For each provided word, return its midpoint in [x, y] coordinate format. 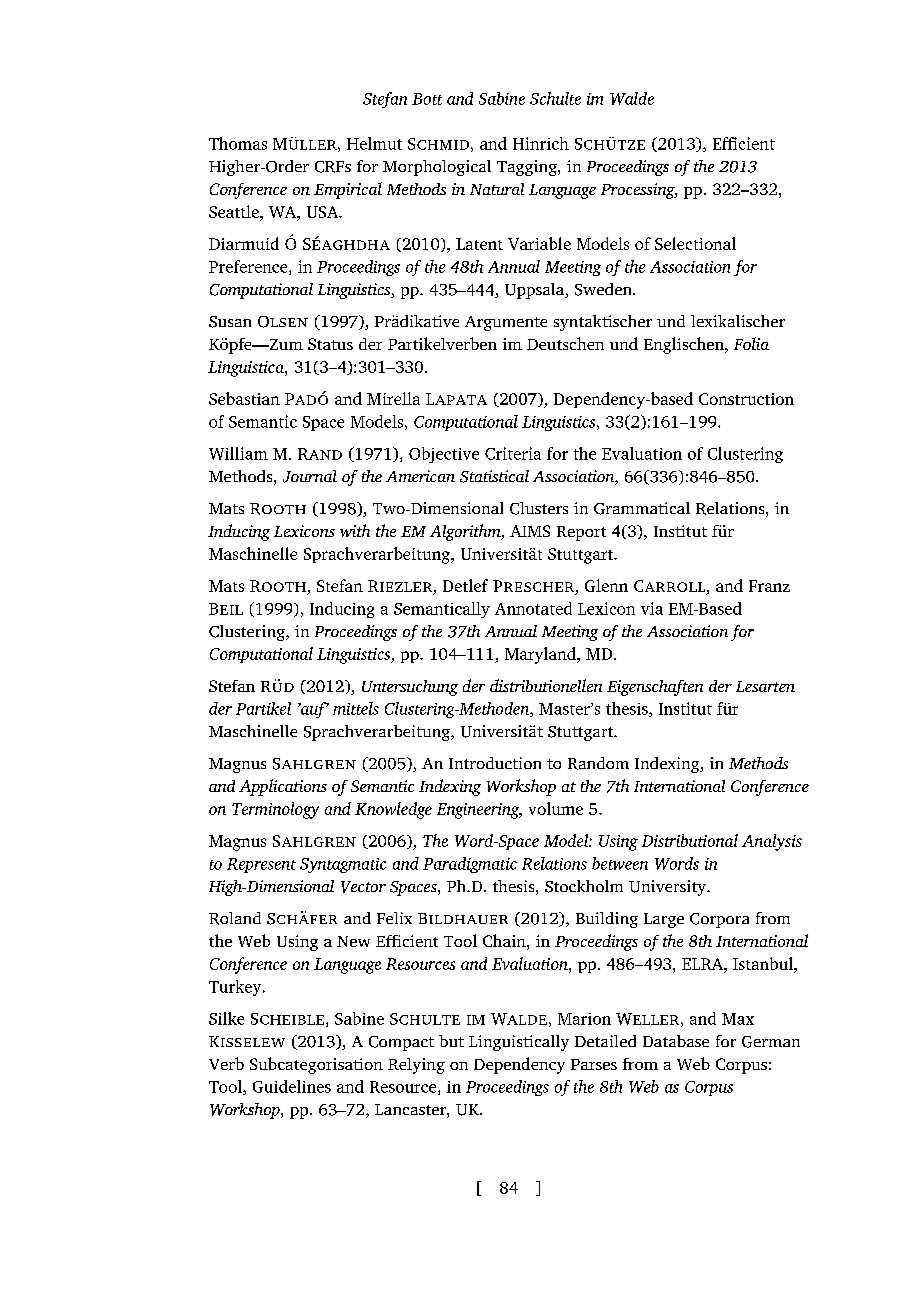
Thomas [238, 143]
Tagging [528, 168]
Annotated [533, 608]
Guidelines [292, 1086]
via [652, 608]
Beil [226, 609]
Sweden [604, 289]
